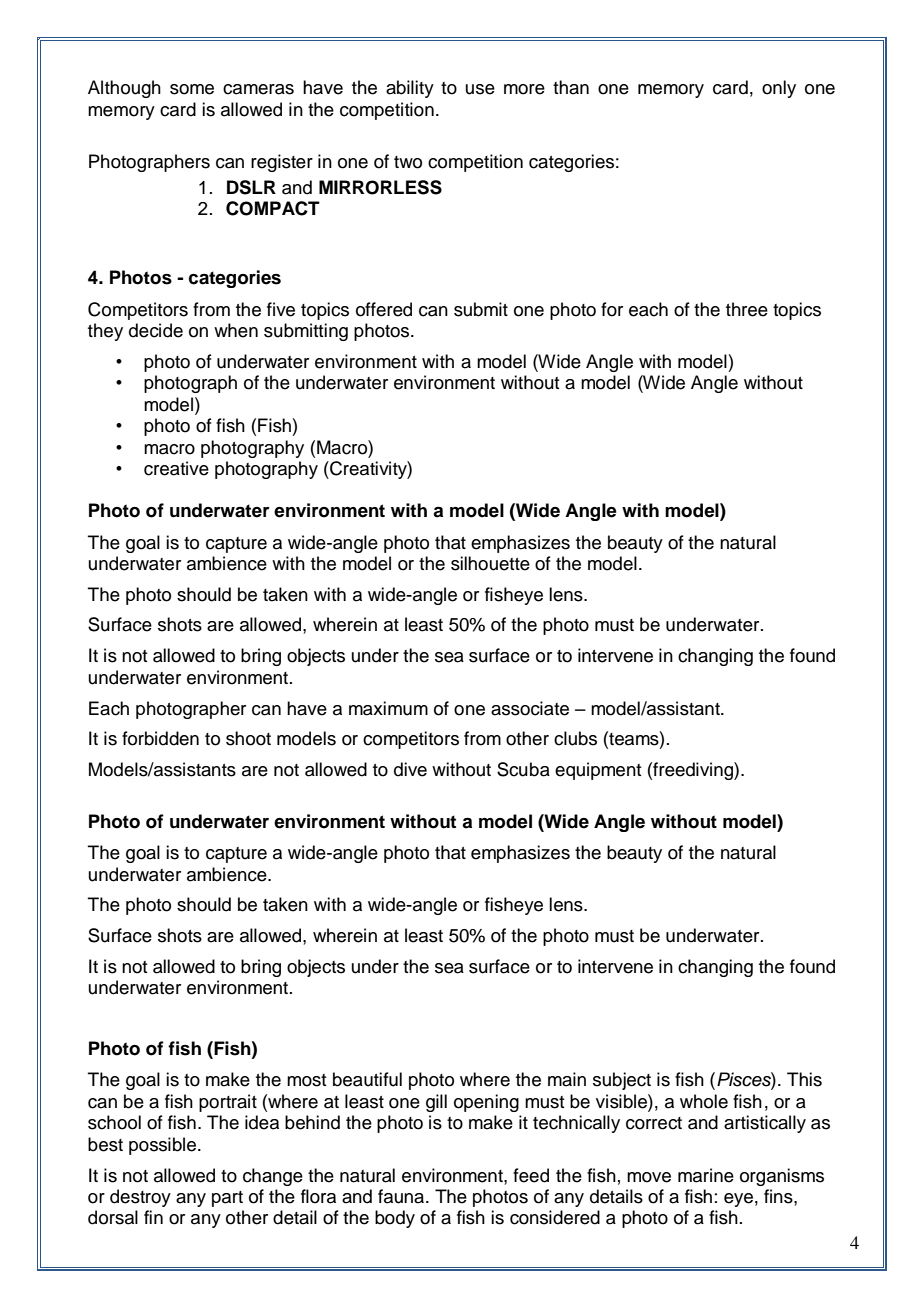  I want to click on forbidden, so click(160, 738).
